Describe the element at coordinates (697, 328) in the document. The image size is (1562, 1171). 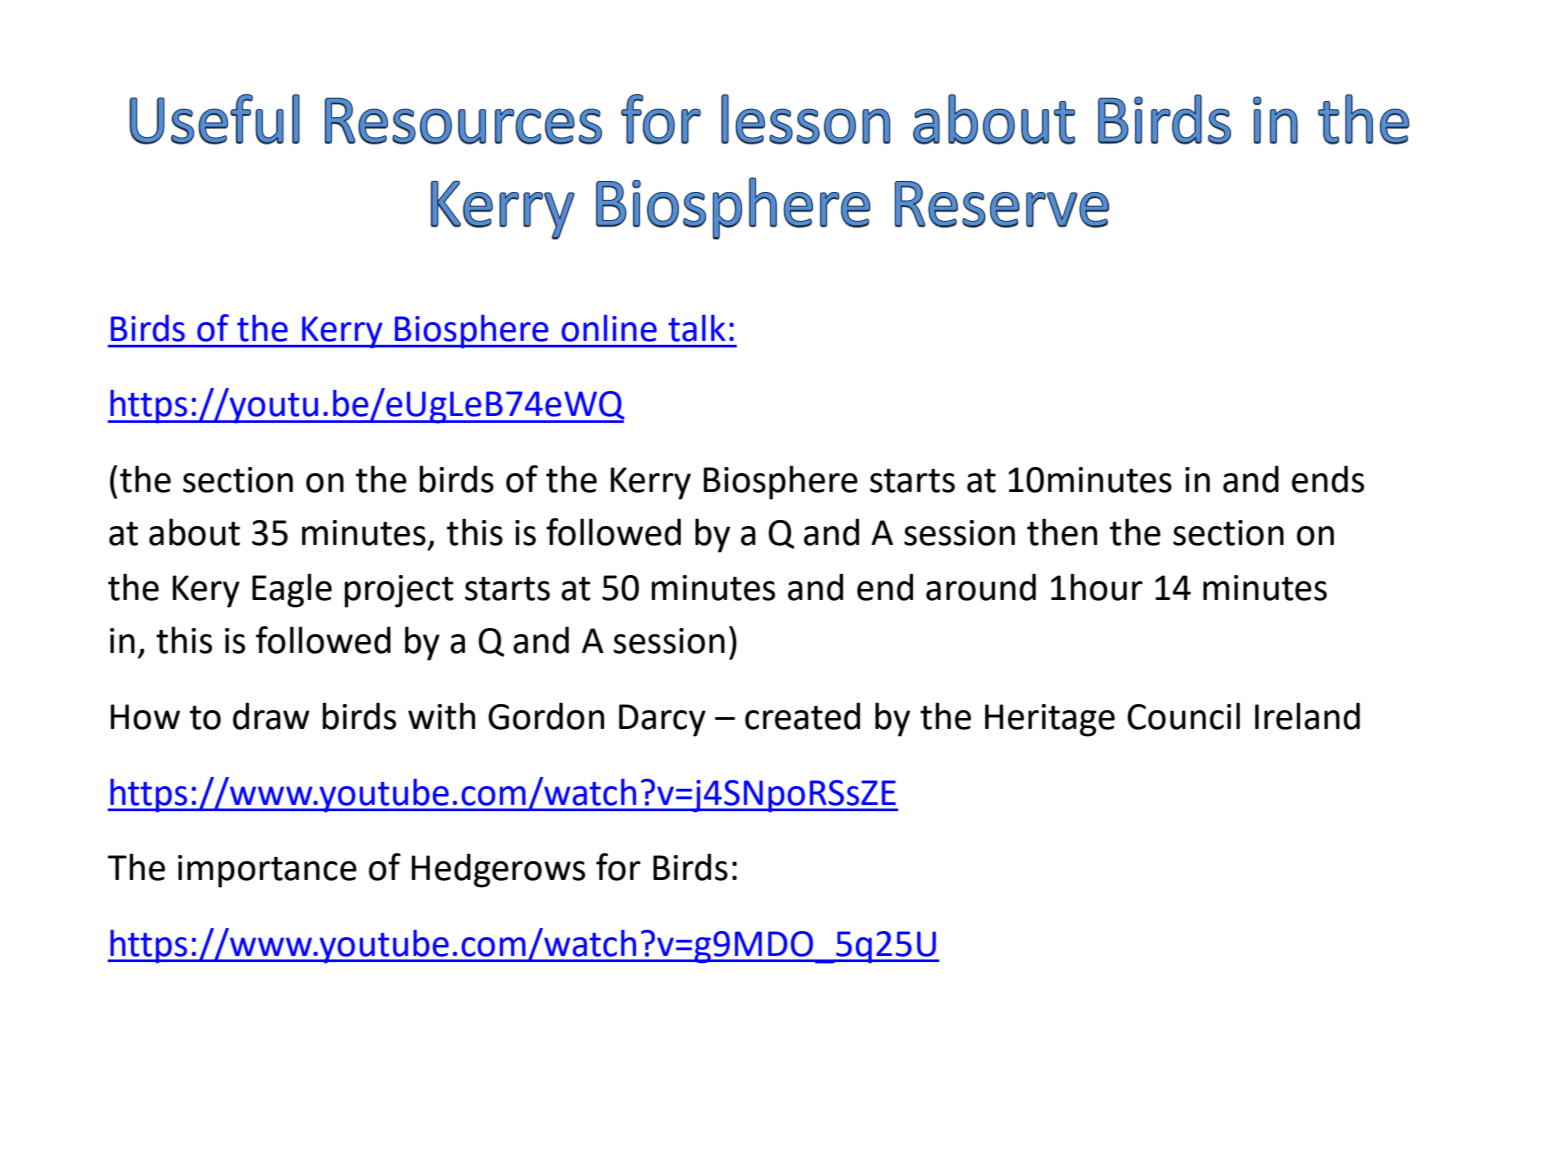
I see `talk` at that location.
